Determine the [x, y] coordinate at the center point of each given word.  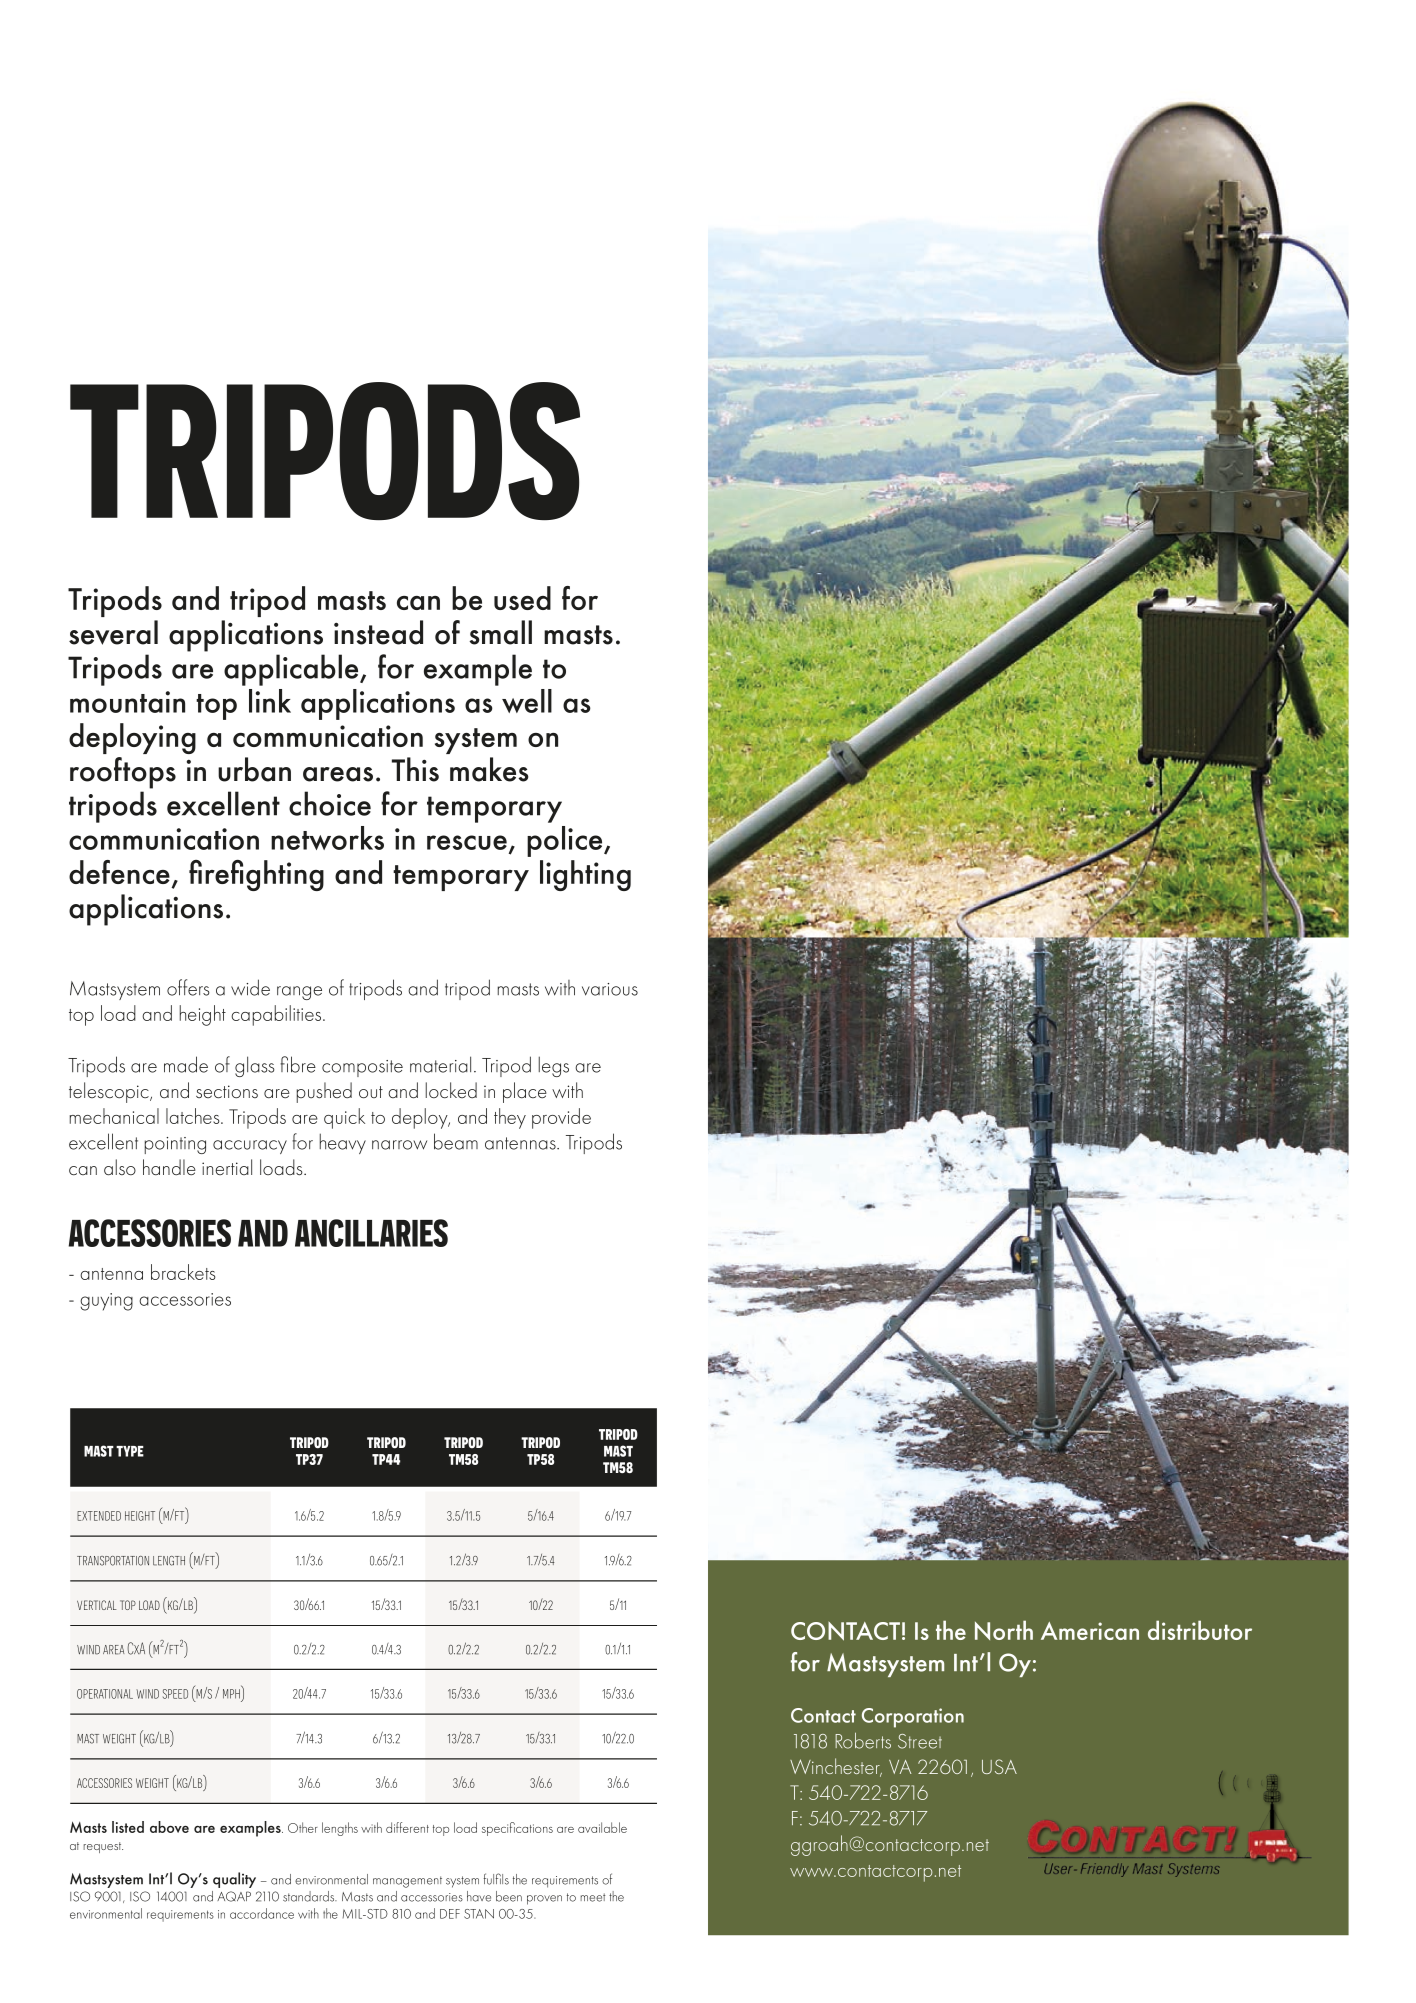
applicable [292, 670]
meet [593, 1897]
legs [554, 1066]
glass [255, 1066]
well [527, 701]
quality [234, 1880]
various [610, 989]
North [1004, 1630]
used [522, 598]
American [1090, 1631]
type [130, 1451]
